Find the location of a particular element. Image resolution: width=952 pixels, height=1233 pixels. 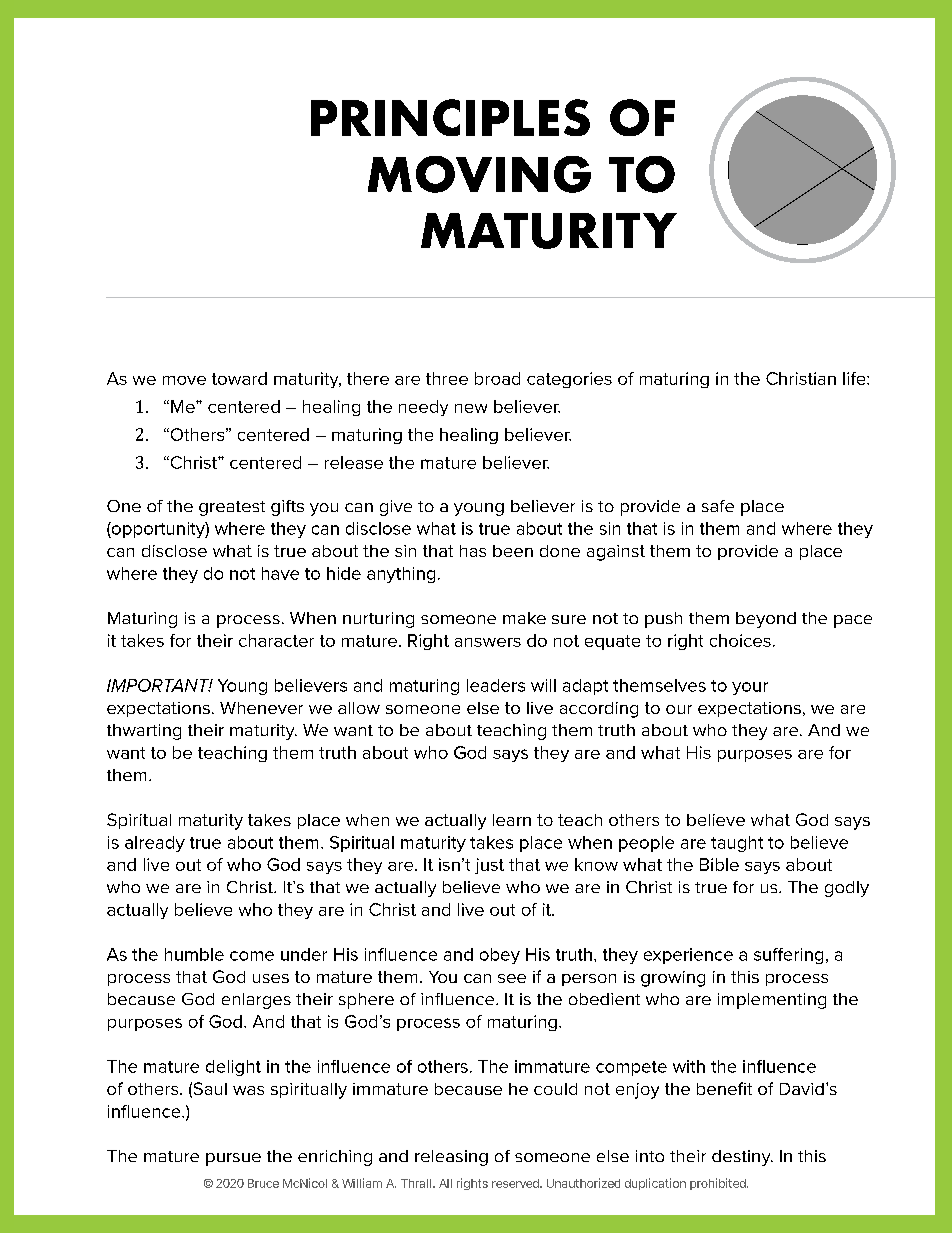

broad is located at coordinates (497, 378).
